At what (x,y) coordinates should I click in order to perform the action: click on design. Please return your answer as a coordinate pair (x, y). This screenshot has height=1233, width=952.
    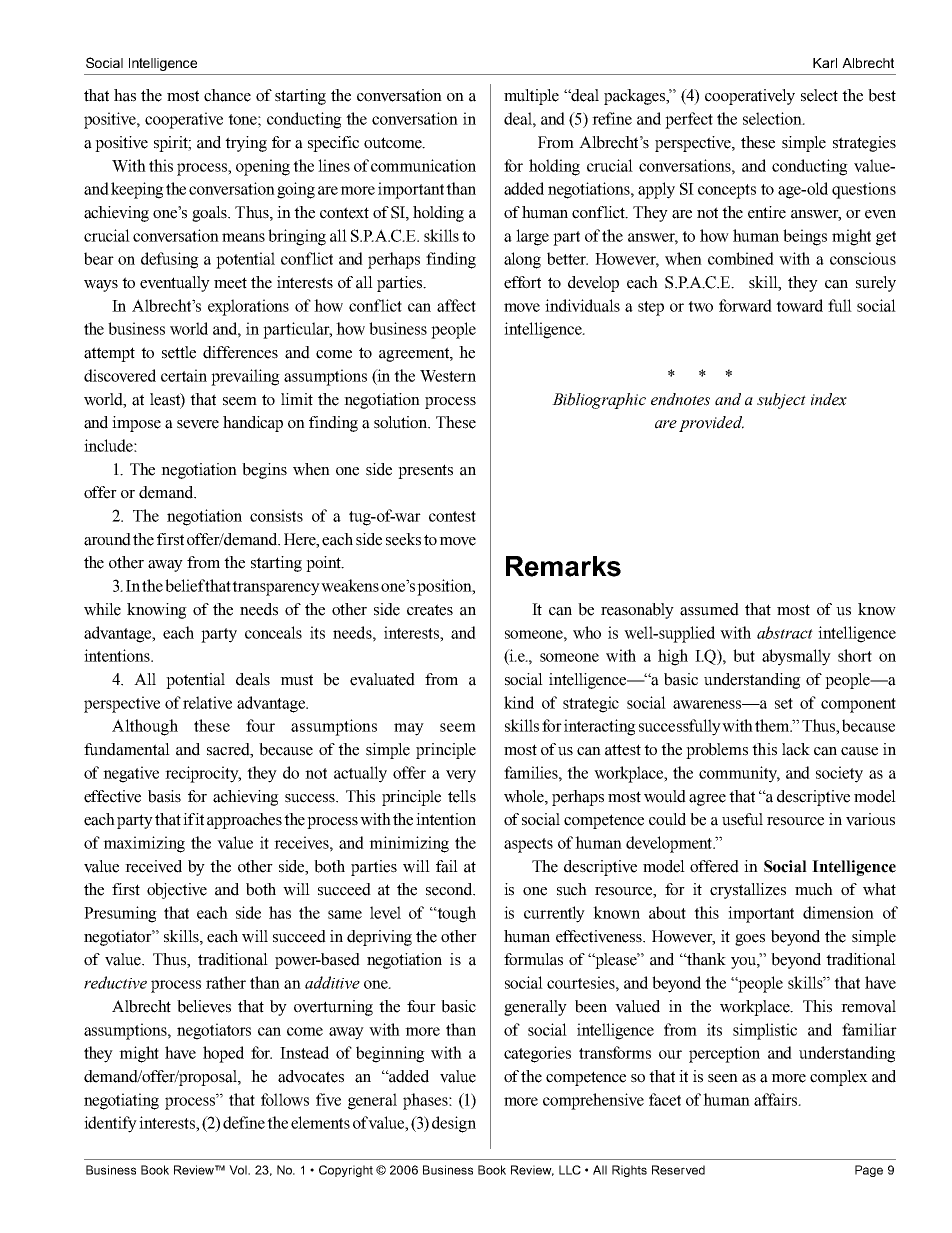
    Looking at the image, I should click on (454, 1124).
